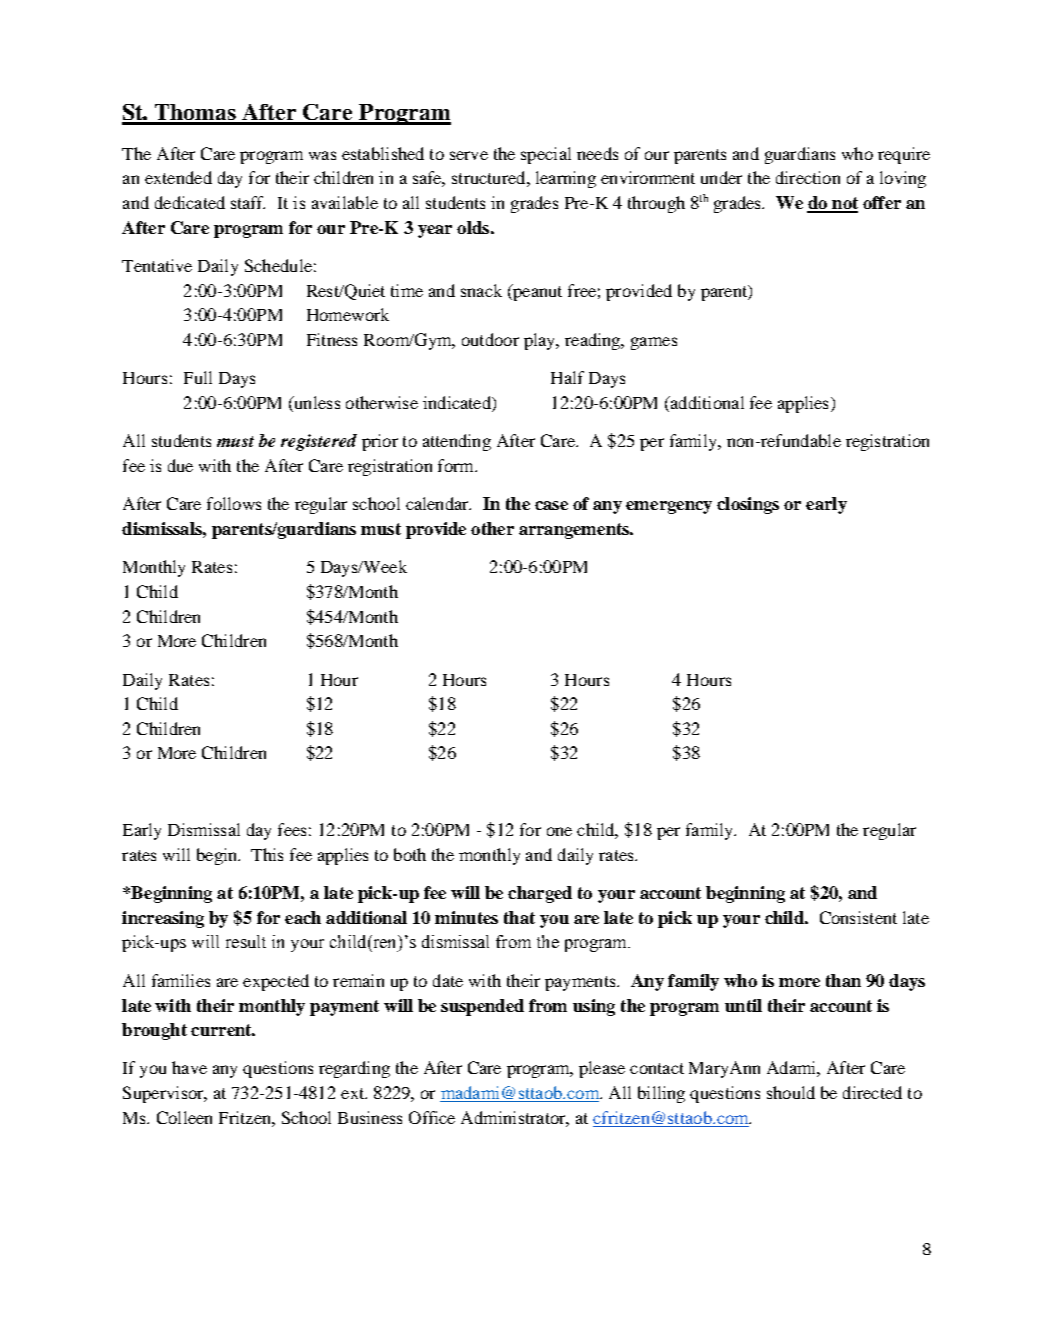  Describe the element at coordinates (575, 531) in the screenshot. I see `arrangements` at that location.
